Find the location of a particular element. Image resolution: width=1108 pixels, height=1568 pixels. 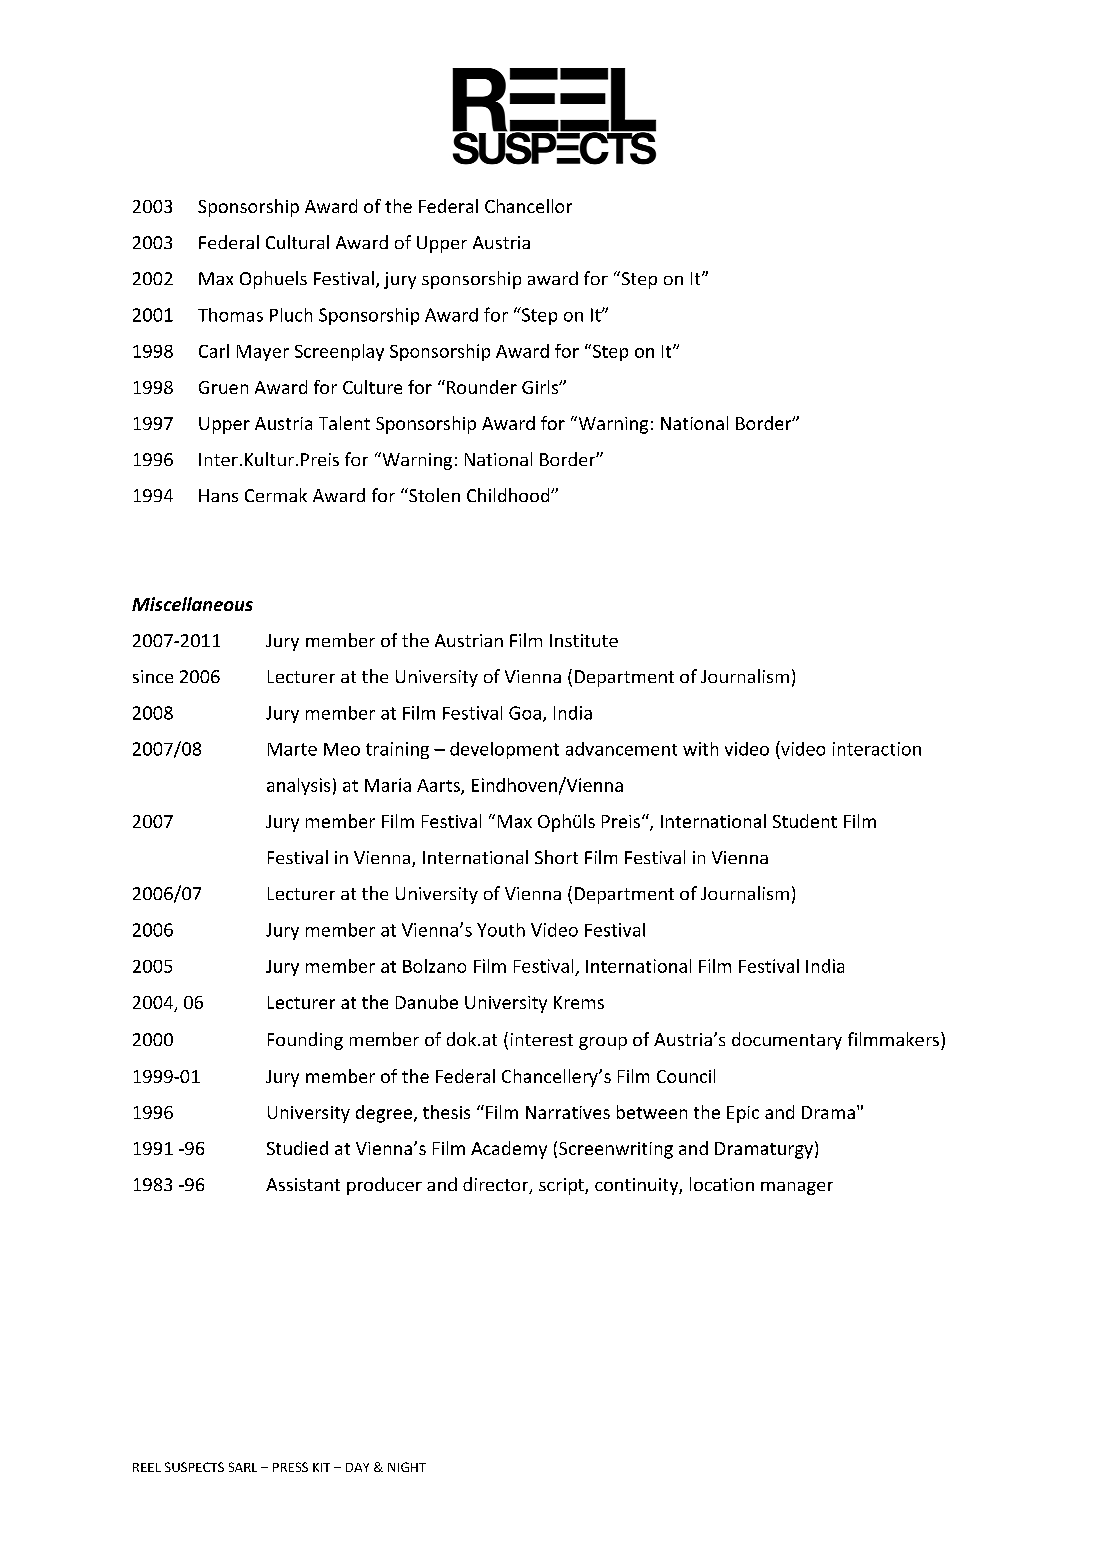

Epic is located at coordinates (743, 1114).
